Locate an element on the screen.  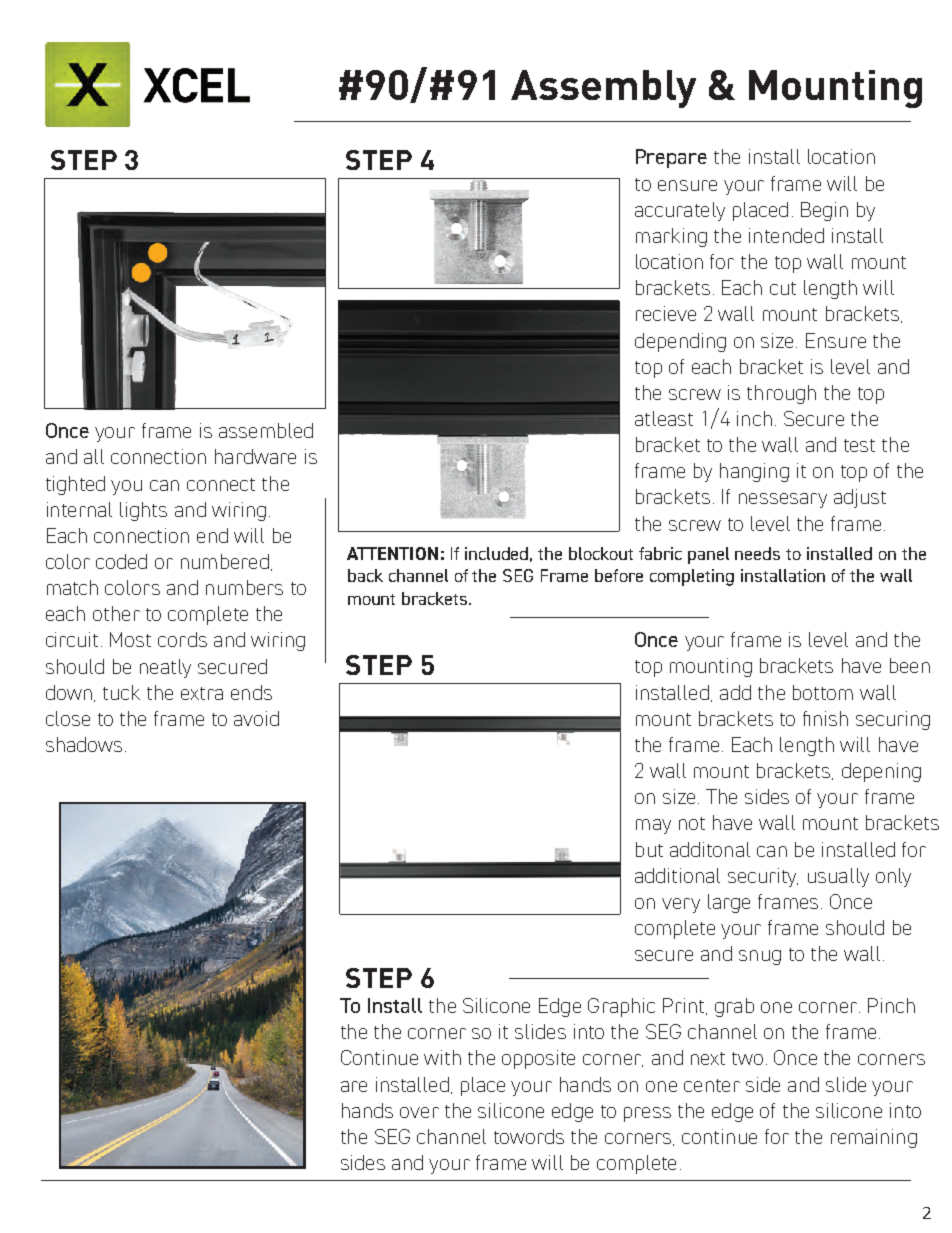
Assembly is located at coordinates (603, 89).
